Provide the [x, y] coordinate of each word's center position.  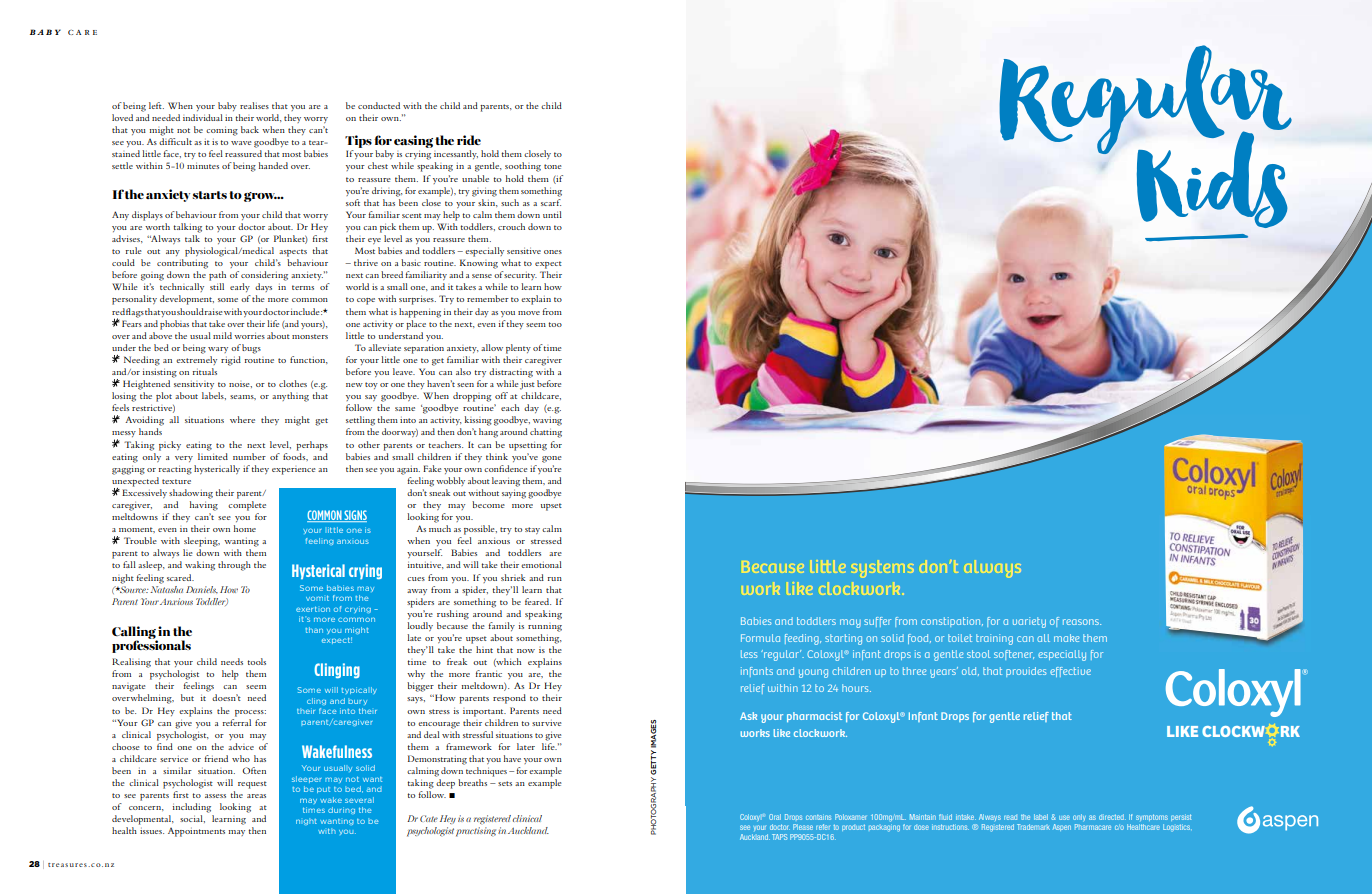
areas [256, 796]
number [249, 456]
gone [552, 459]
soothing [523, 167]
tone [553, 166]
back [250, 129]
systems [883, 568]
